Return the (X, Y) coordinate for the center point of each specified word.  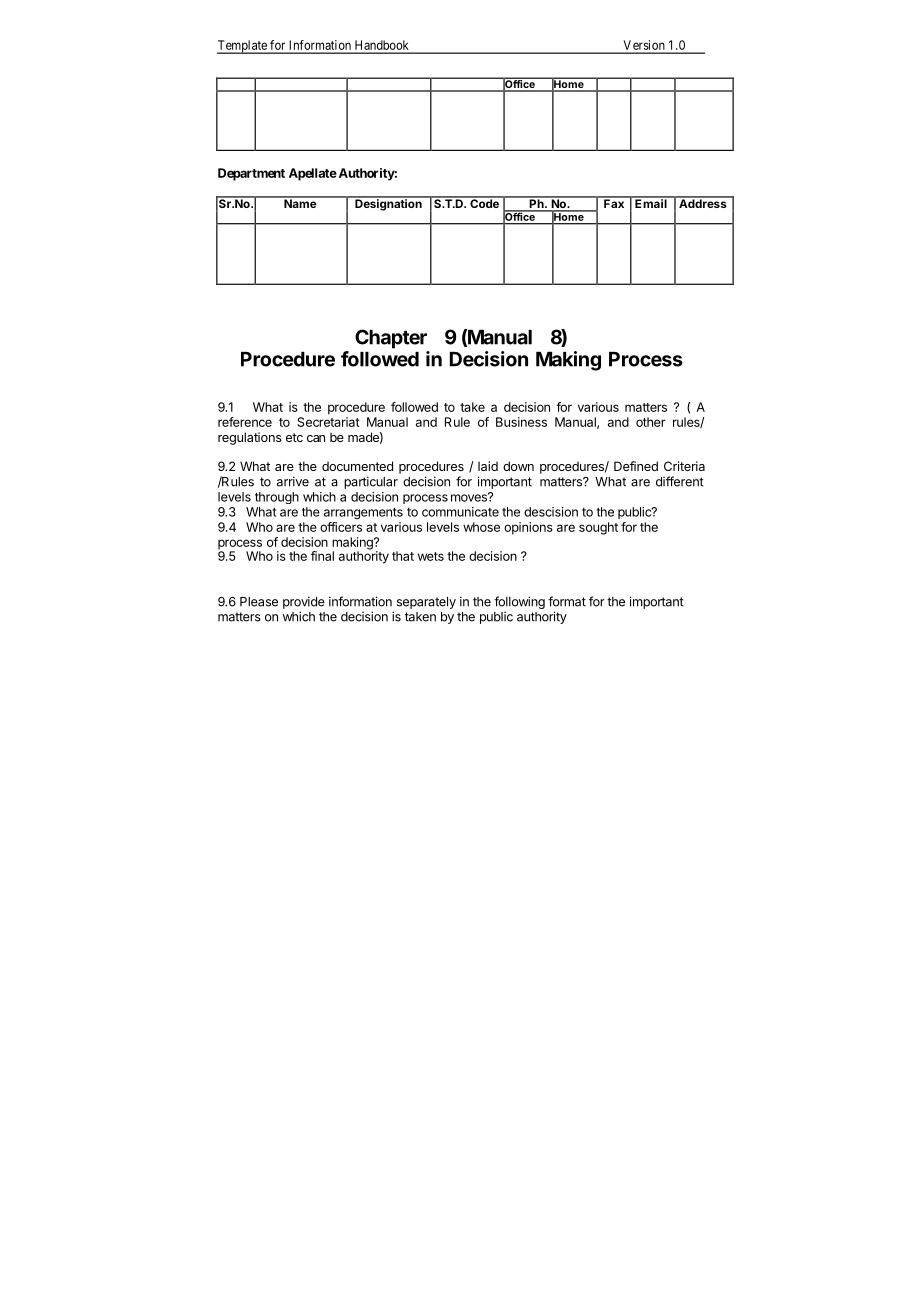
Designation (388, 204)
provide (304, 602)
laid (488, 466)
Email (651, 202)
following (519, 602)
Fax (614, 202)
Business (521, 422)
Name (300, 202)
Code (484, 202)
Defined (636, 466)
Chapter (391, 339)
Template (243, 47)
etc (294, 437)
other (651, 422)
